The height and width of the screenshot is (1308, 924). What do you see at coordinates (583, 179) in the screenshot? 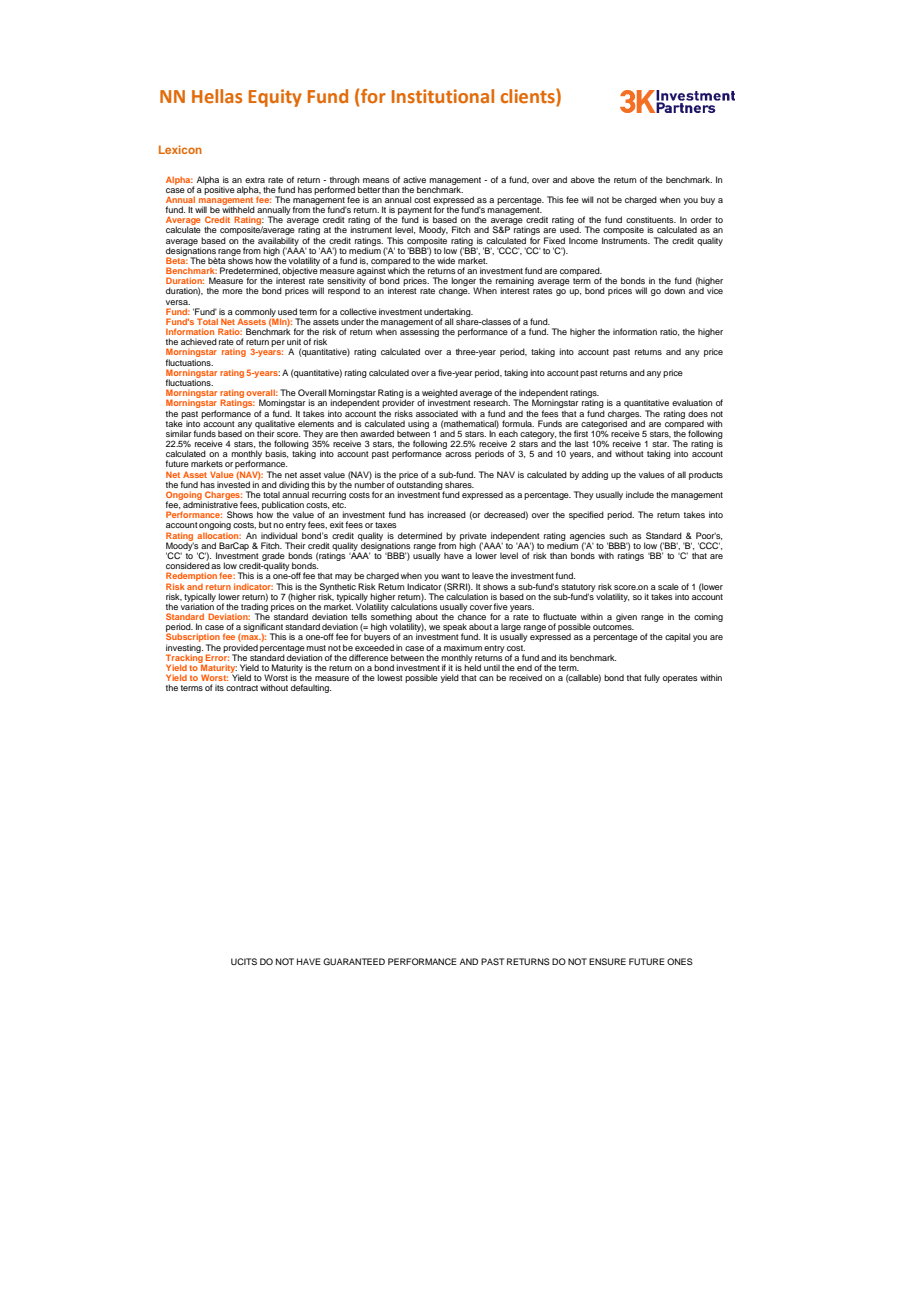
I see `above` at bounding box center [583, 179].
